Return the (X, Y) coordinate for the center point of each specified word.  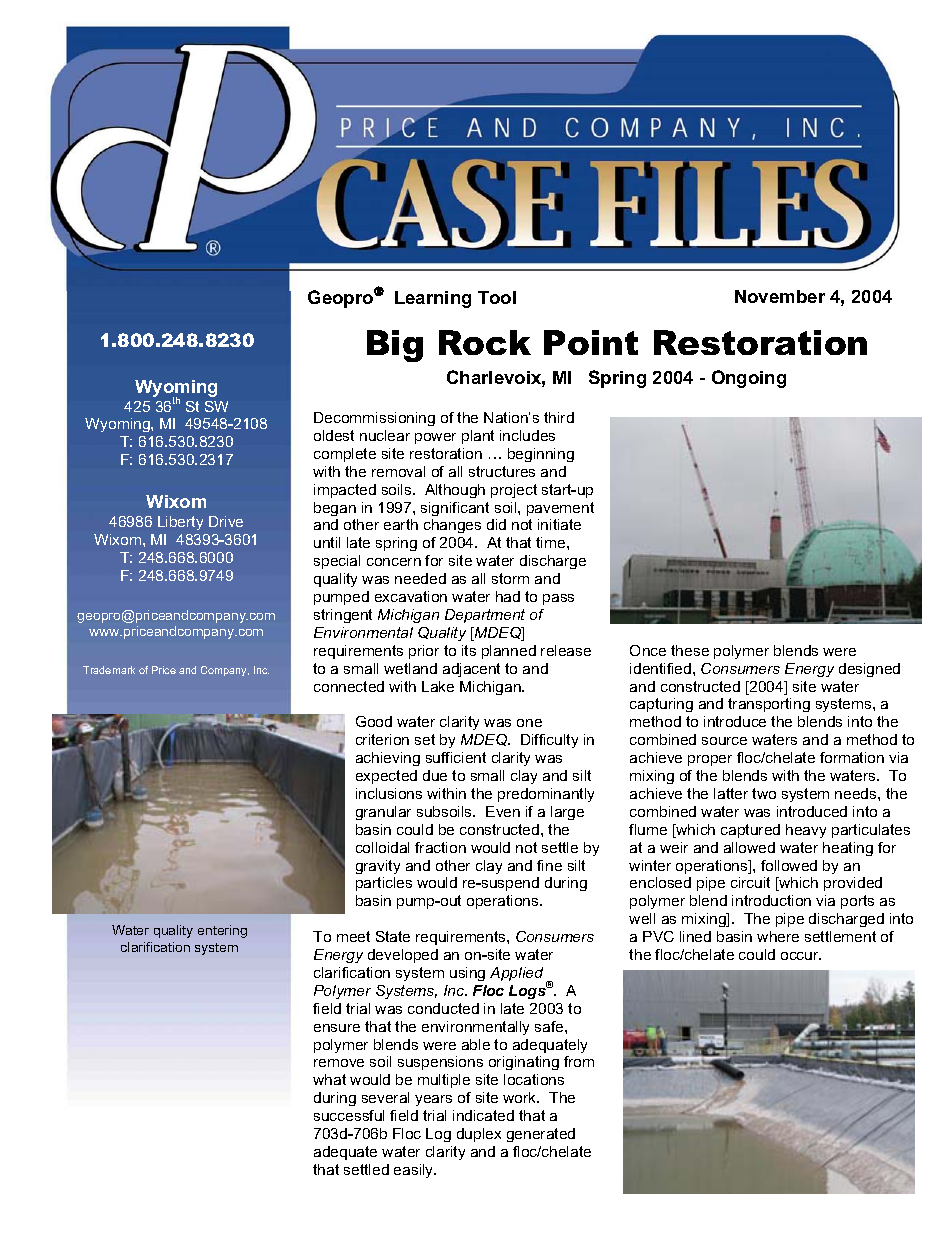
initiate (559, 524)
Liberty (180, 523)
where (778, 936)
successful (349, 1115)
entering (222, 931)
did (496, 524)
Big (395, 346)
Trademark (109, 670)
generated (541, 1135)
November (780, 296)
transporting (769, 705)
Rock (485, 342)
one (529, 723)
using (467, 974)
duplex (479, 1135)
